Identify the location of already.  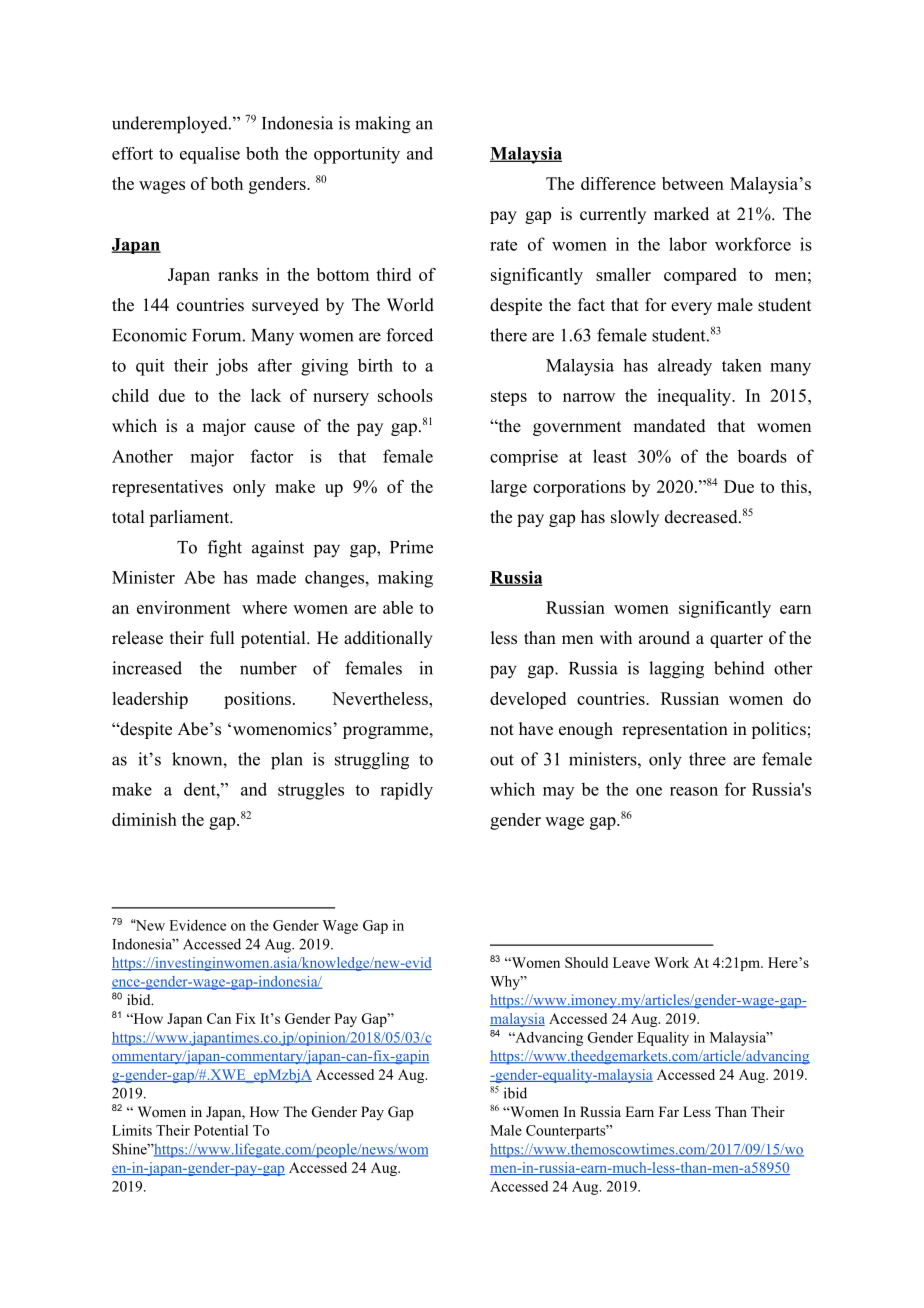
(685, 367).
